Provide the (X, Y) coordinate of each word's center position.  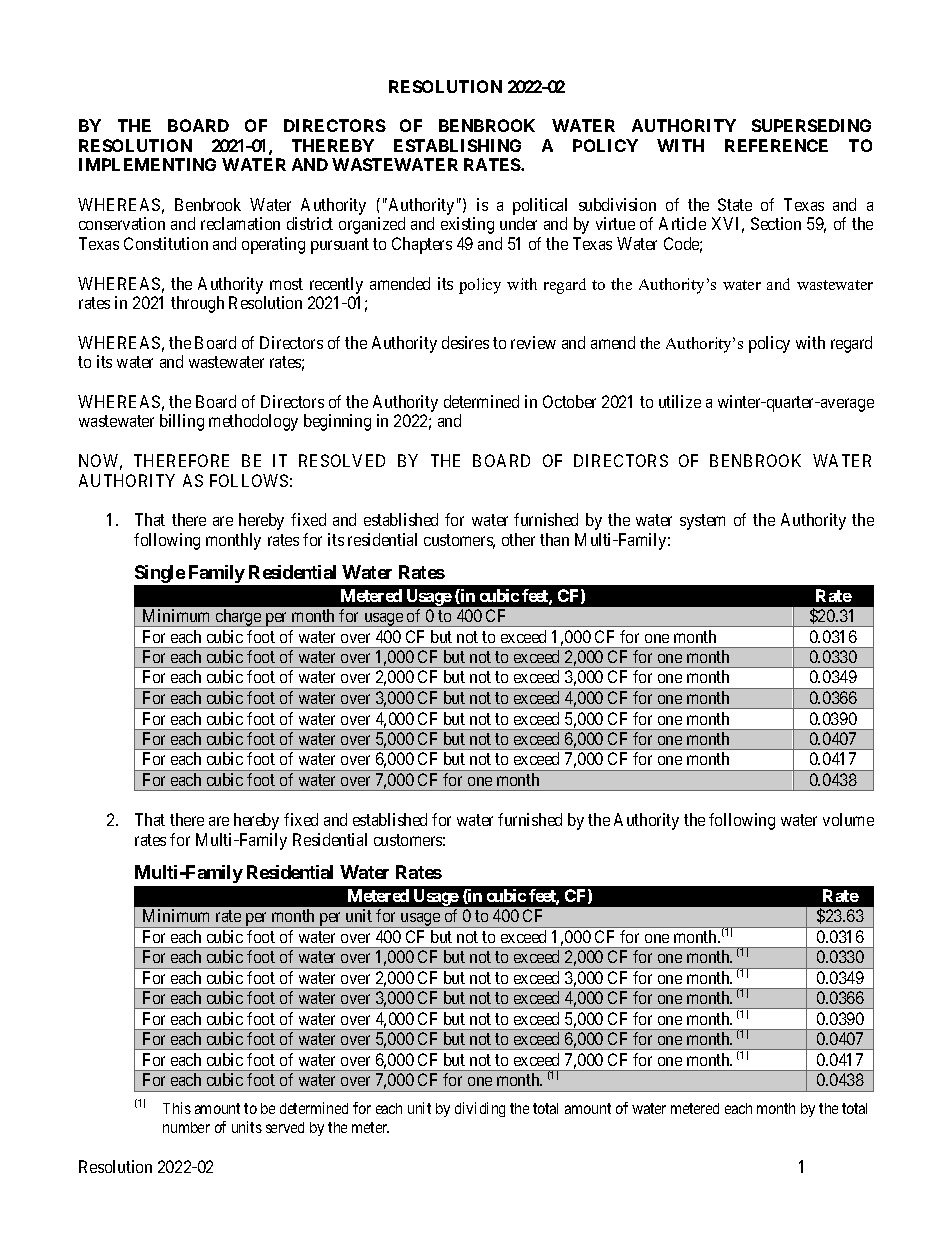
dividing (480, 1109)
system (702, 522)
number (186, 1127)
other (518, 539)
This (177, 1108)
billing (182, 422)
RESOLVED (342, 460)
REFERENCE (776, 145)
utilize (680, 401)
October (569, 401)
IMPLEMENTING (147, 164)
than (554, 539)
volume (848, 819)
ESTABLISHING (457, 145)
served (285, 1127)
